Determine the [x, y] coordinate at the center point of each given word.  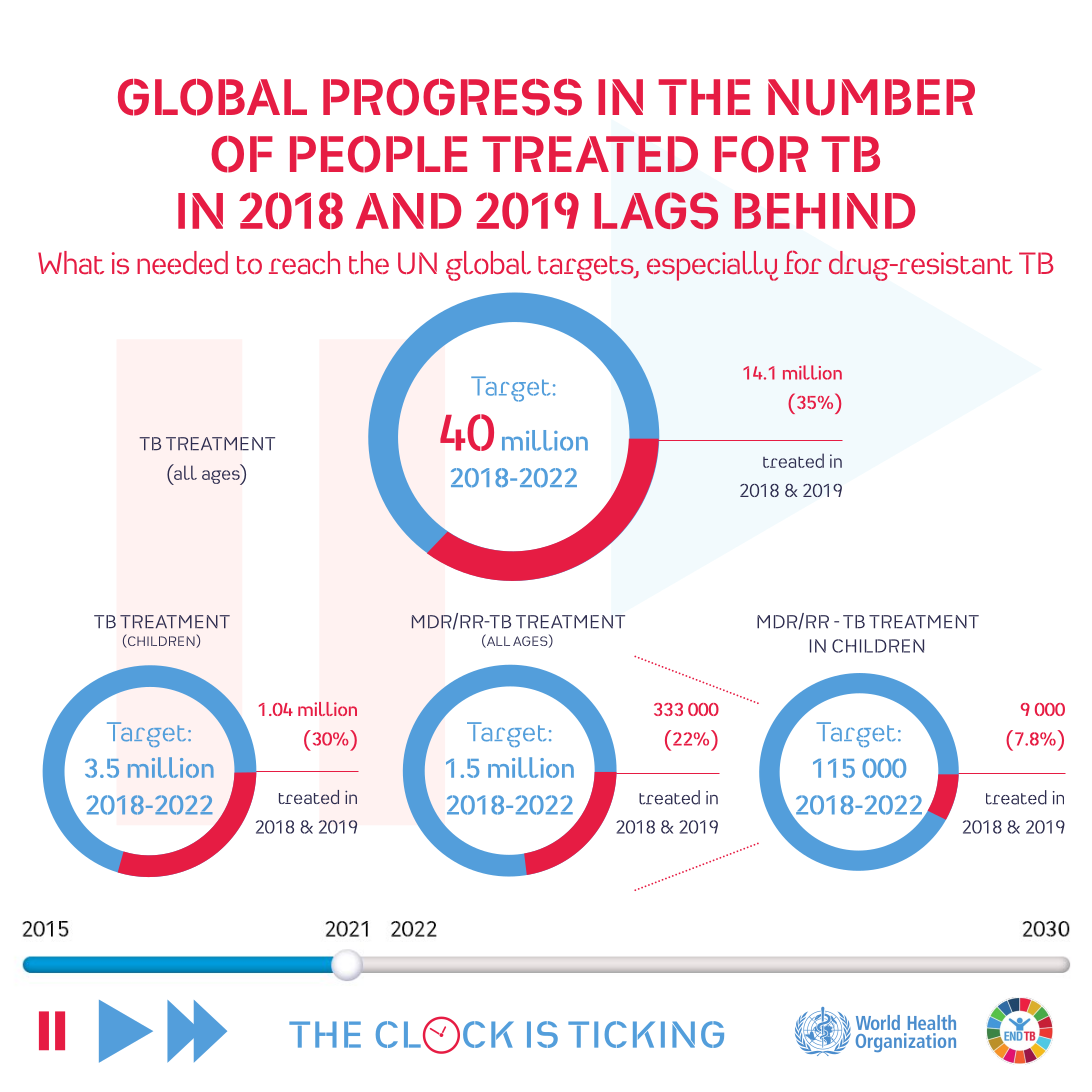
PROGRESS [452, 97]
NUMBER [871, 97]
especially [712, 266]
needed [182, 262]
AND [408, 211]
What [71, 262]
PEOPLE [378, 154]
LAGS [656, 210]
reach [304, 262]
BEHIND [825, 211]
